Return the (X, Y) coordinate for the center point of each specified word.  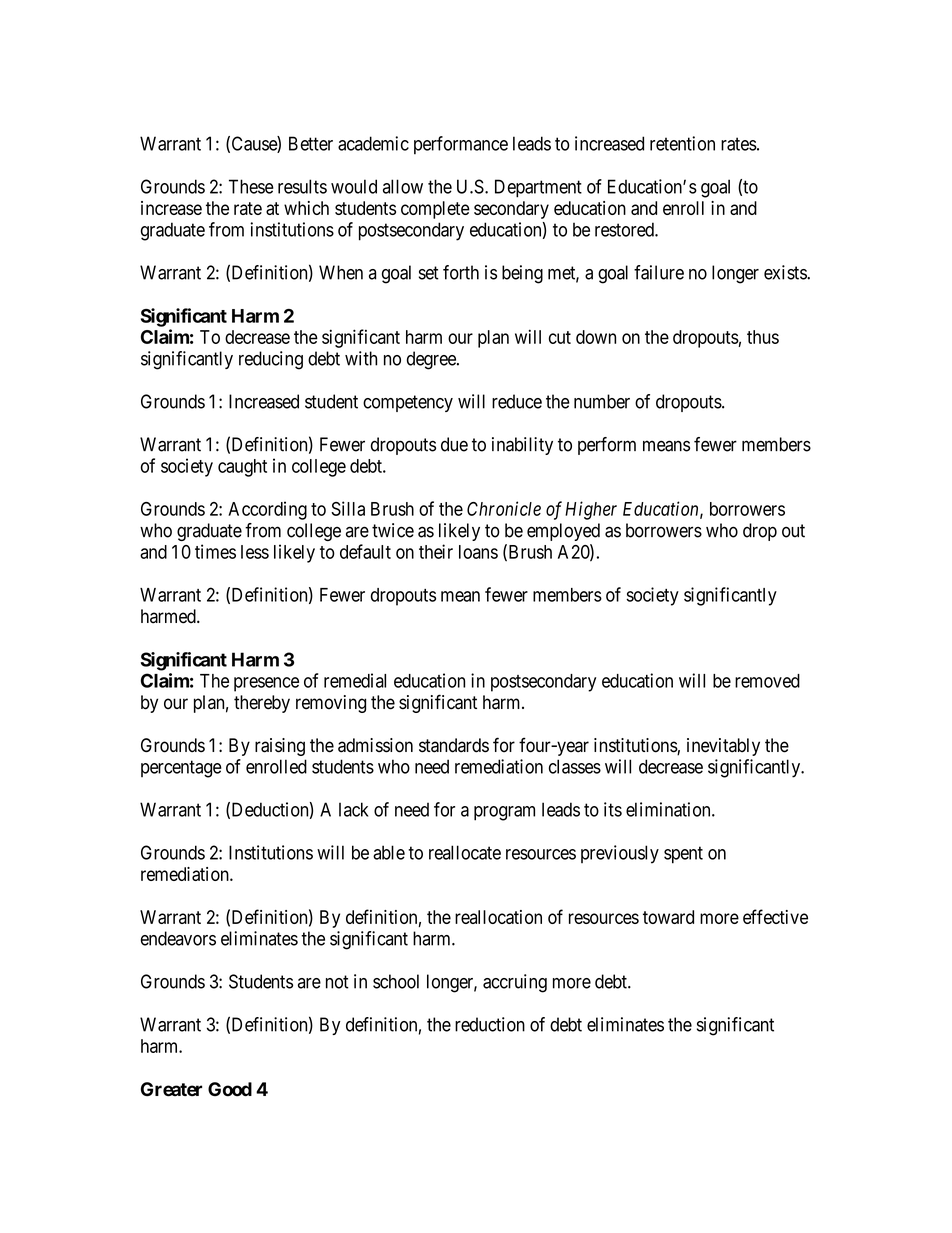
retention (682, 143)
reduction (490, 1024)
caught (242, 468)
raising (280, 747)
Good (230, 1089)
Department (538, 188)
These (251, 186)
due (454, 444)
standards (454, 745)
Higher (591, 510)
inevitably (723, 747)
